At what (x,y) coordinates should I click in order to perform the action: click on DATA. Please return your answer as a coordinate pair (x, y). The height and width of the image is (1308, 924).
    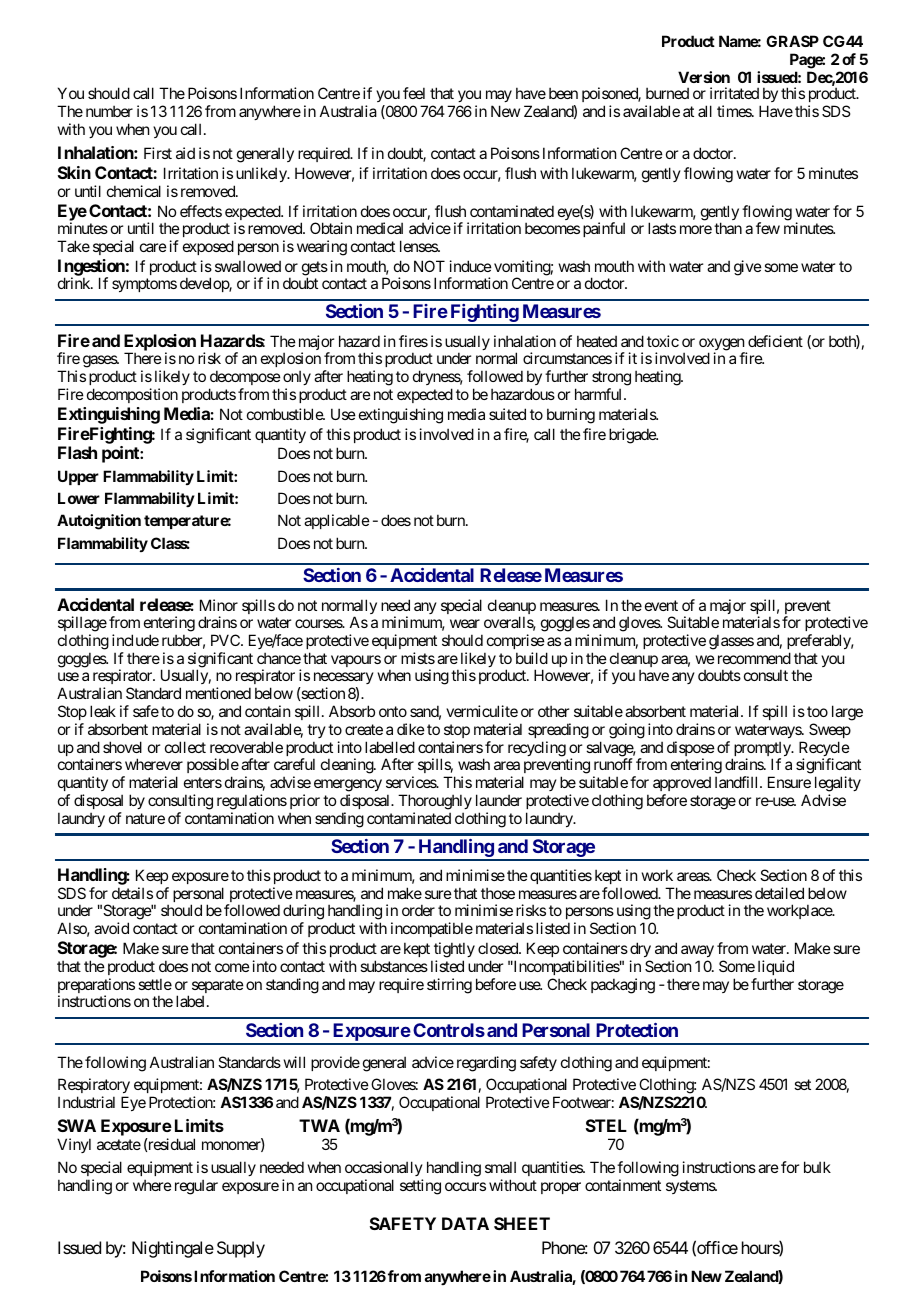
    Looking at the image, I should click on (465, 1223).
